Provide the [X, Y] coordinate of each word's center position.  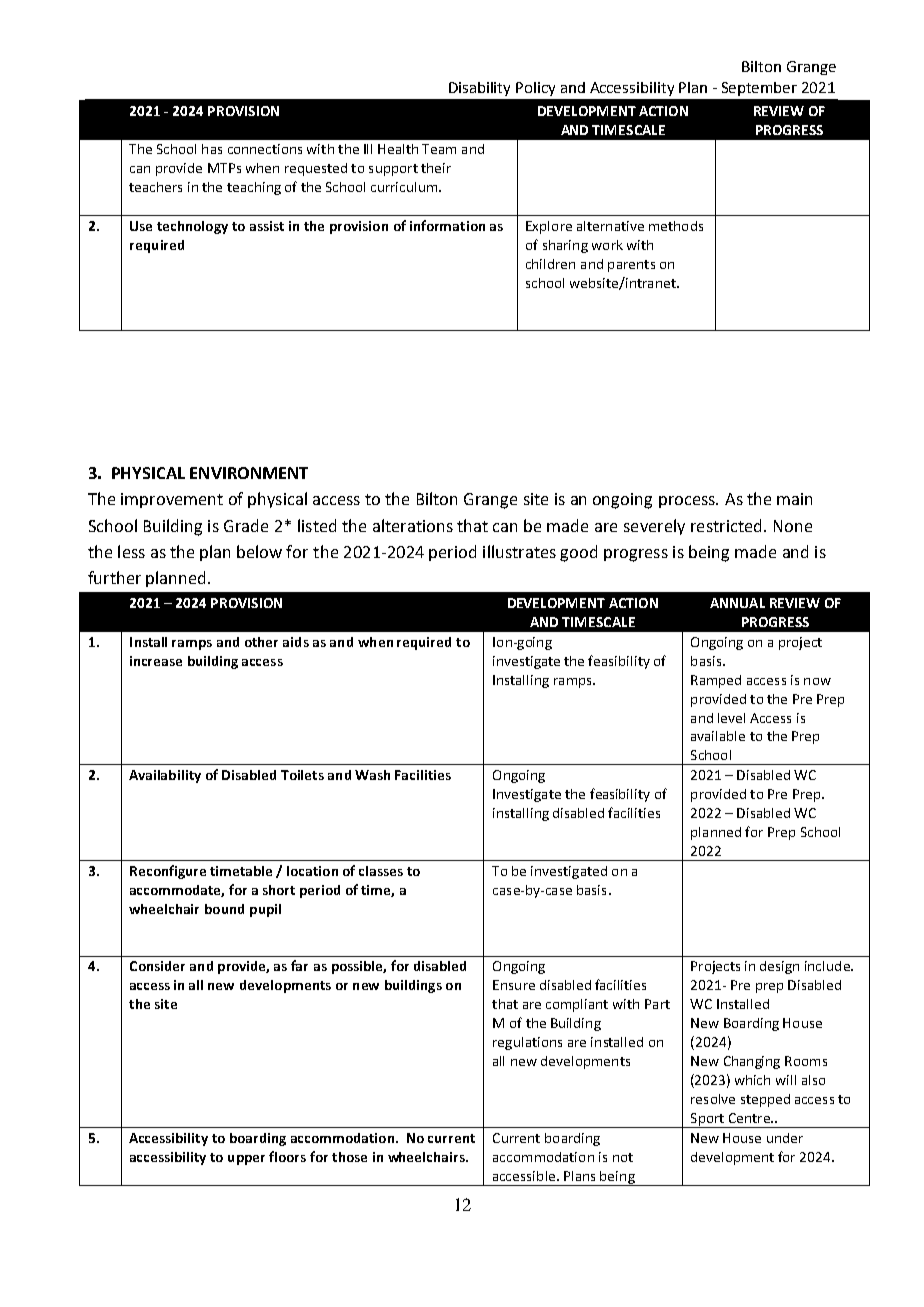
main [794, 499]
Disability [479, 89]
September [759, 89]
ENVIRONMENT [249, 473]
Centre [750, 1118]
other [261, 642]
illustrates [519, 551]
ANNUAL [737, 603]
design [779, 967]
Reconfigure [168, 872]
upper [246, 1160]
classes [381, 871]
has [212, 149]
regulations [527, 1043]
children [550, 264]
